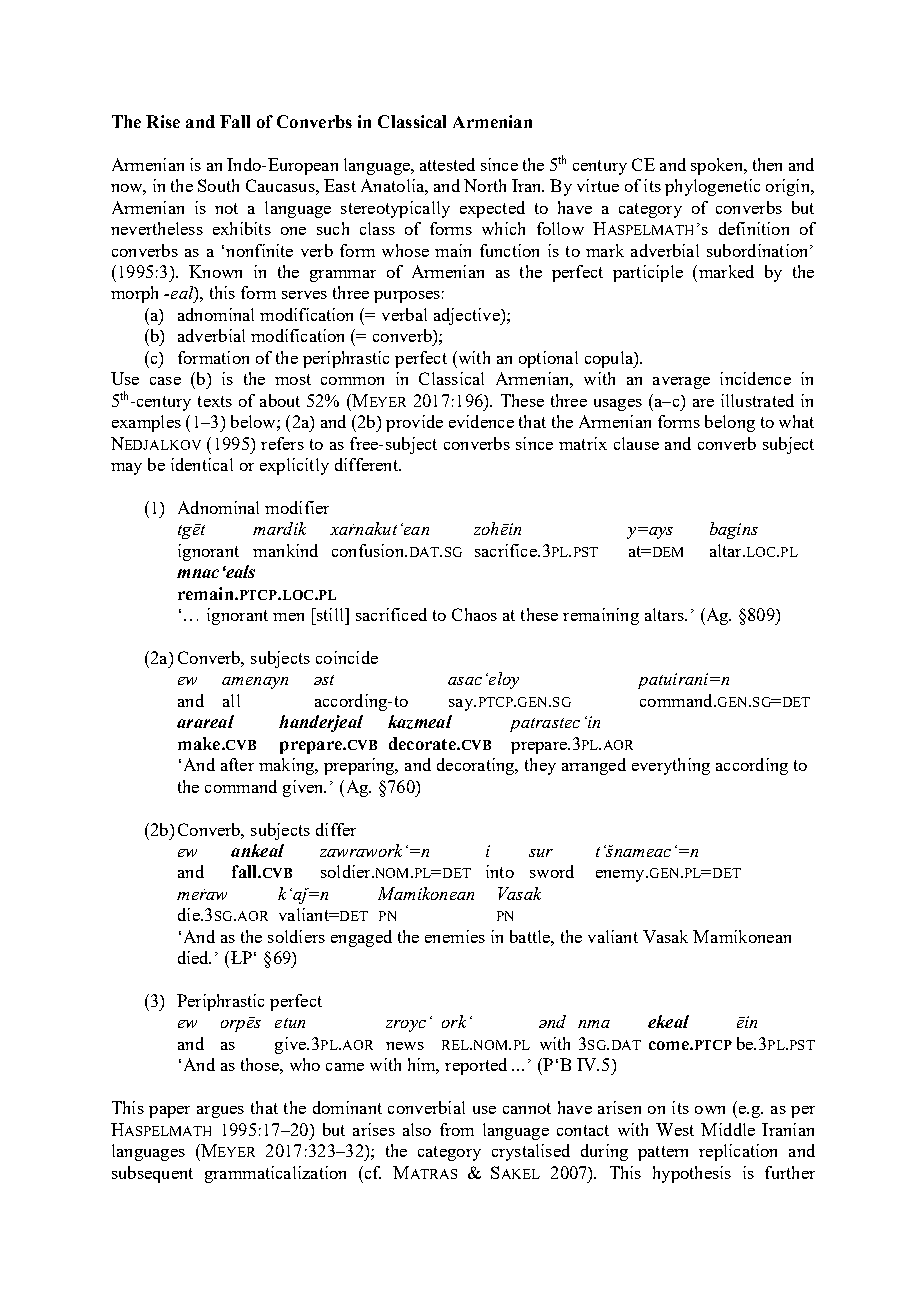  Describe the element at coordinates (220, 1112) in the document. I see `argues` at that location.
